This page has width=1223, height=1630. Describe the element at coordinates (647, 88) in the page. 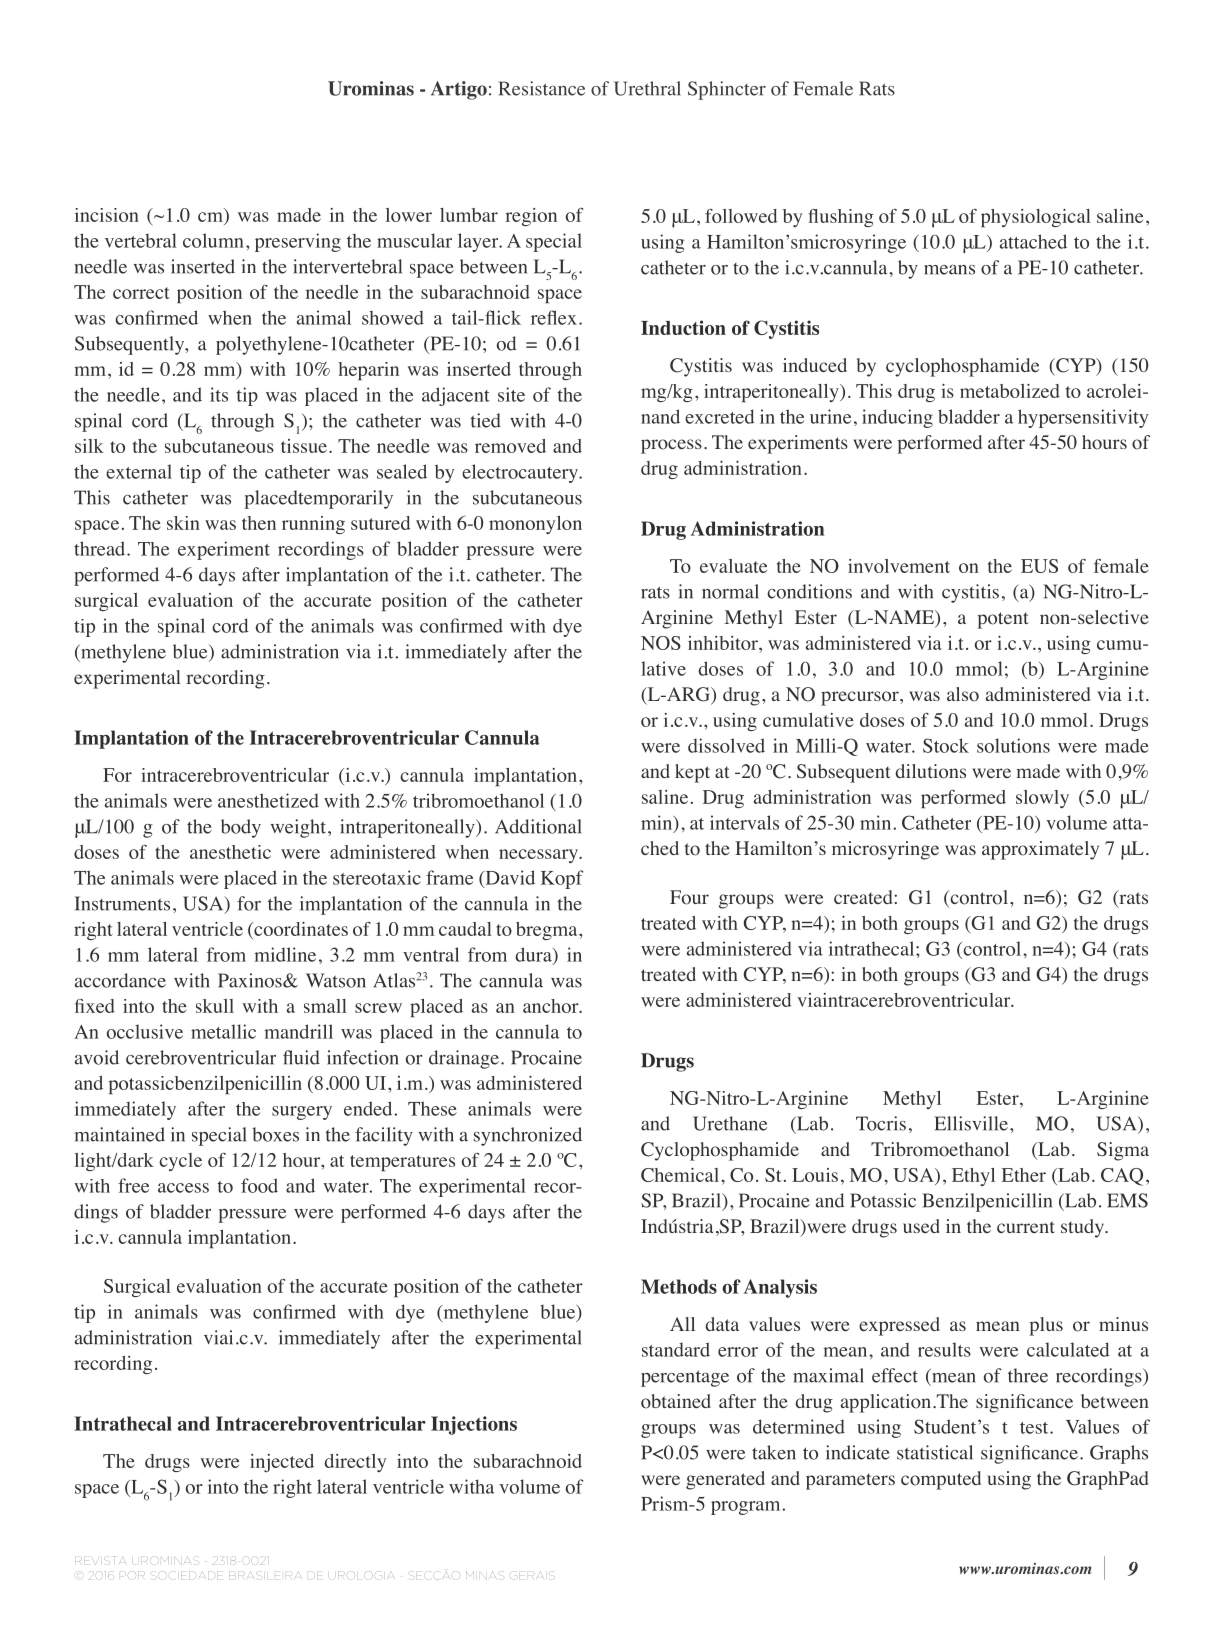

I see `Urethral` at that location.
